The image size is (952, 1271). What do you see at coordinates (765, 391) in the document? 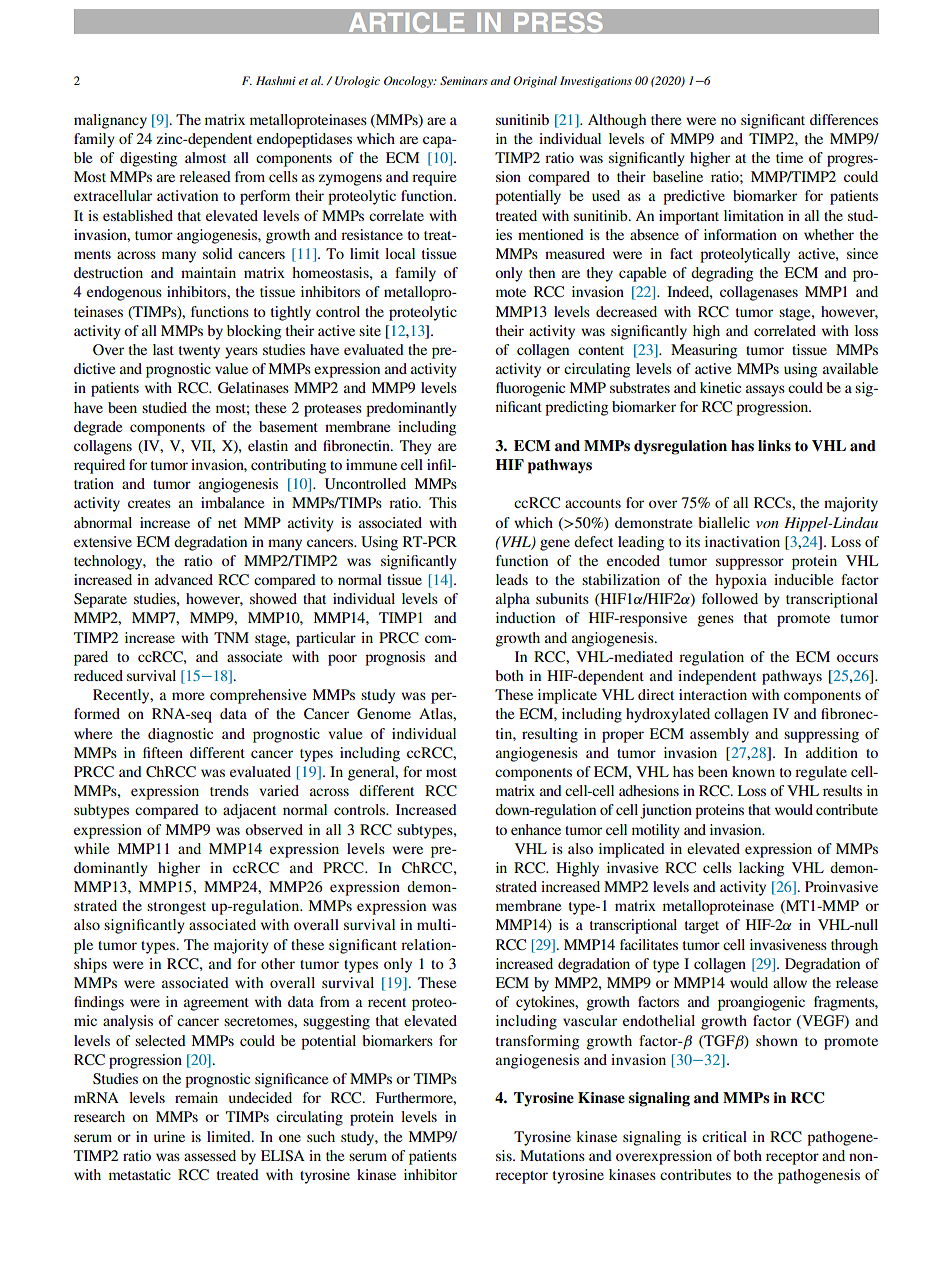
I see `assays` at bounding box center [765, 391].
